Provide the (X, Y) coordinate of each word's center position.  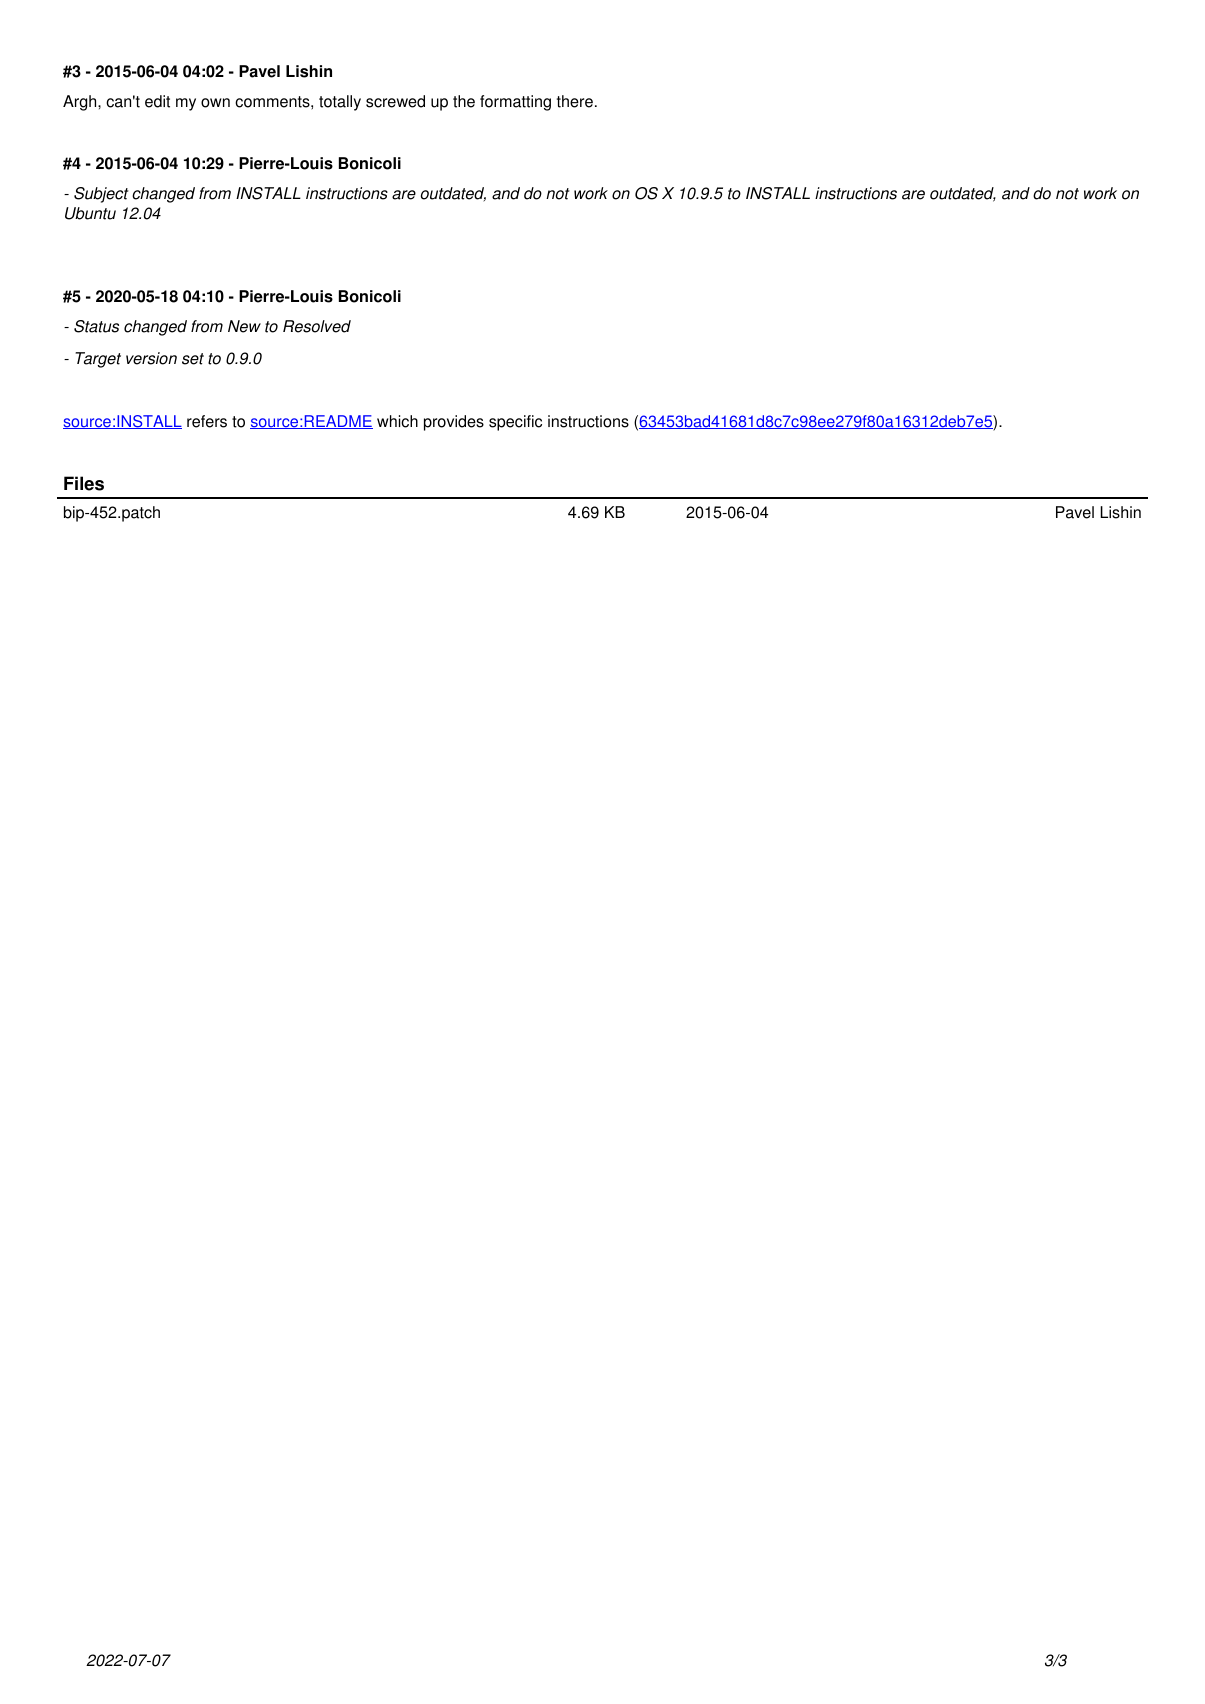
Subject (101, 195)
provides (454, 423)
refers (207, 421)
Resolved (317, 326)
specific (515, 423)
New (244, 326)
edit (157, 101)
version (151, 358)
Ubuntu (90, 213)
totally (340, 103)
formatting (515, 103)
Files (84, 483)
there (575, 101)
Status (96, 326)
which (397, 421)
